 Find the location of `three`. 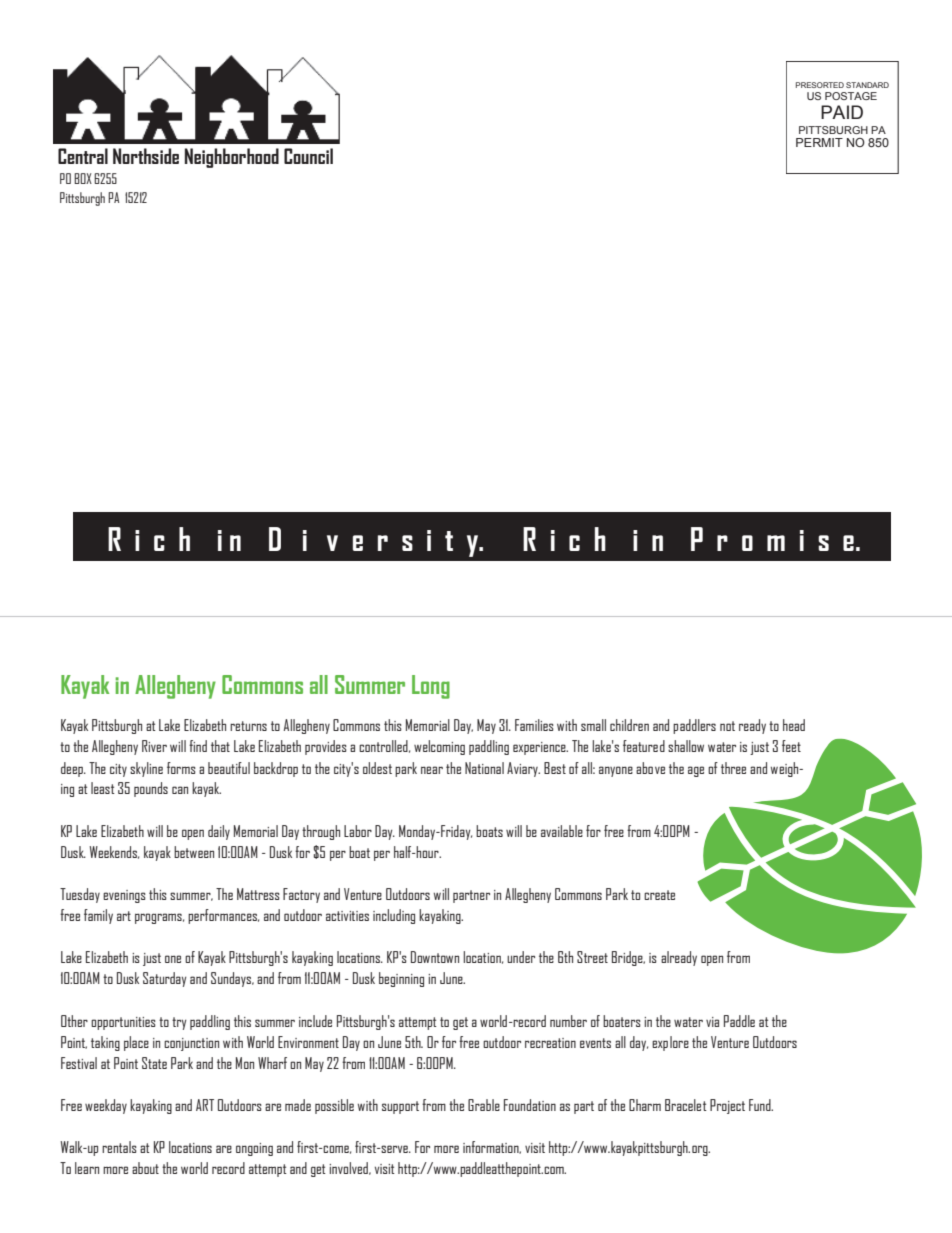

three is located at coordinates (733, 768).
